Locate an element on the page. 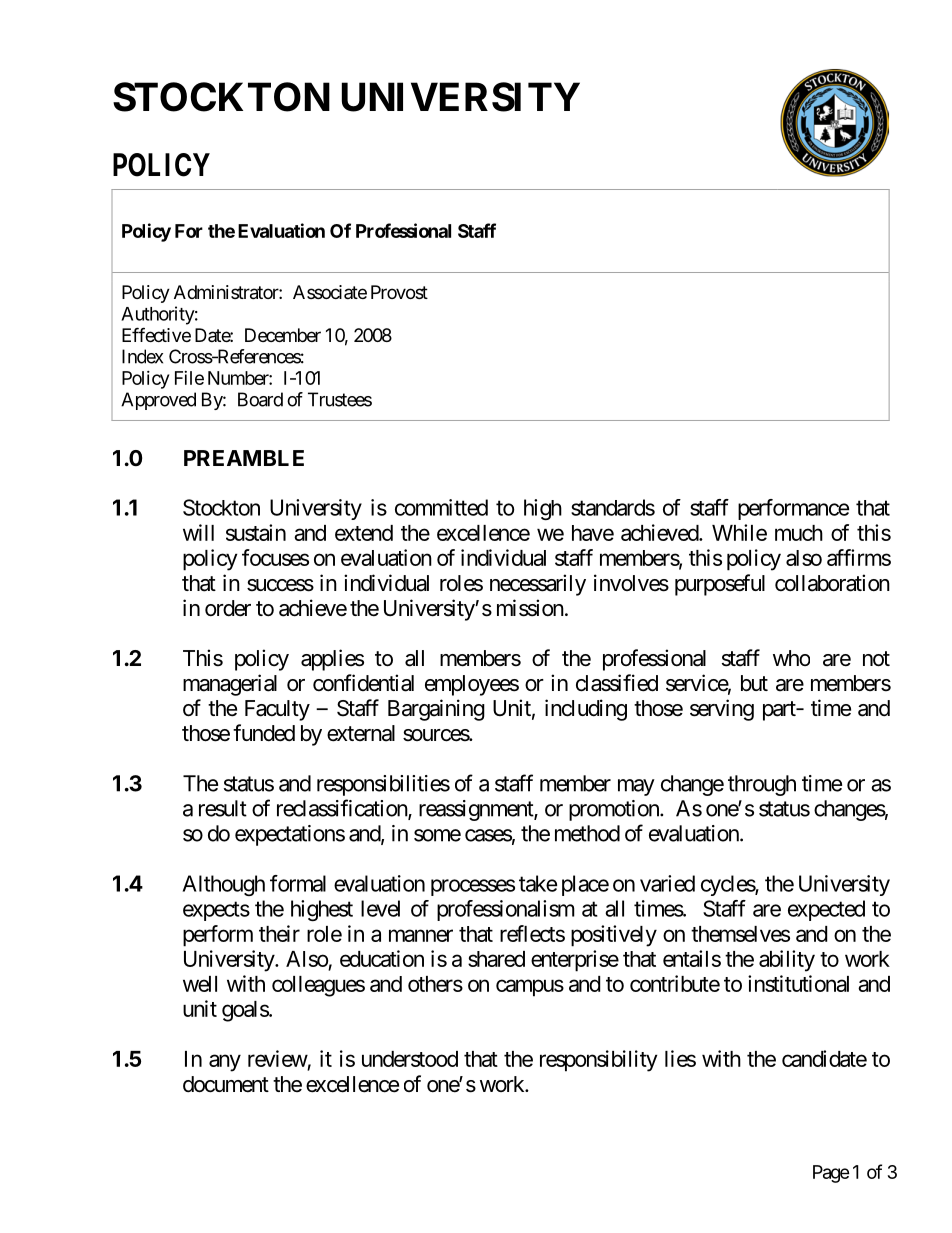  much is located at coordinates (799, 533).
